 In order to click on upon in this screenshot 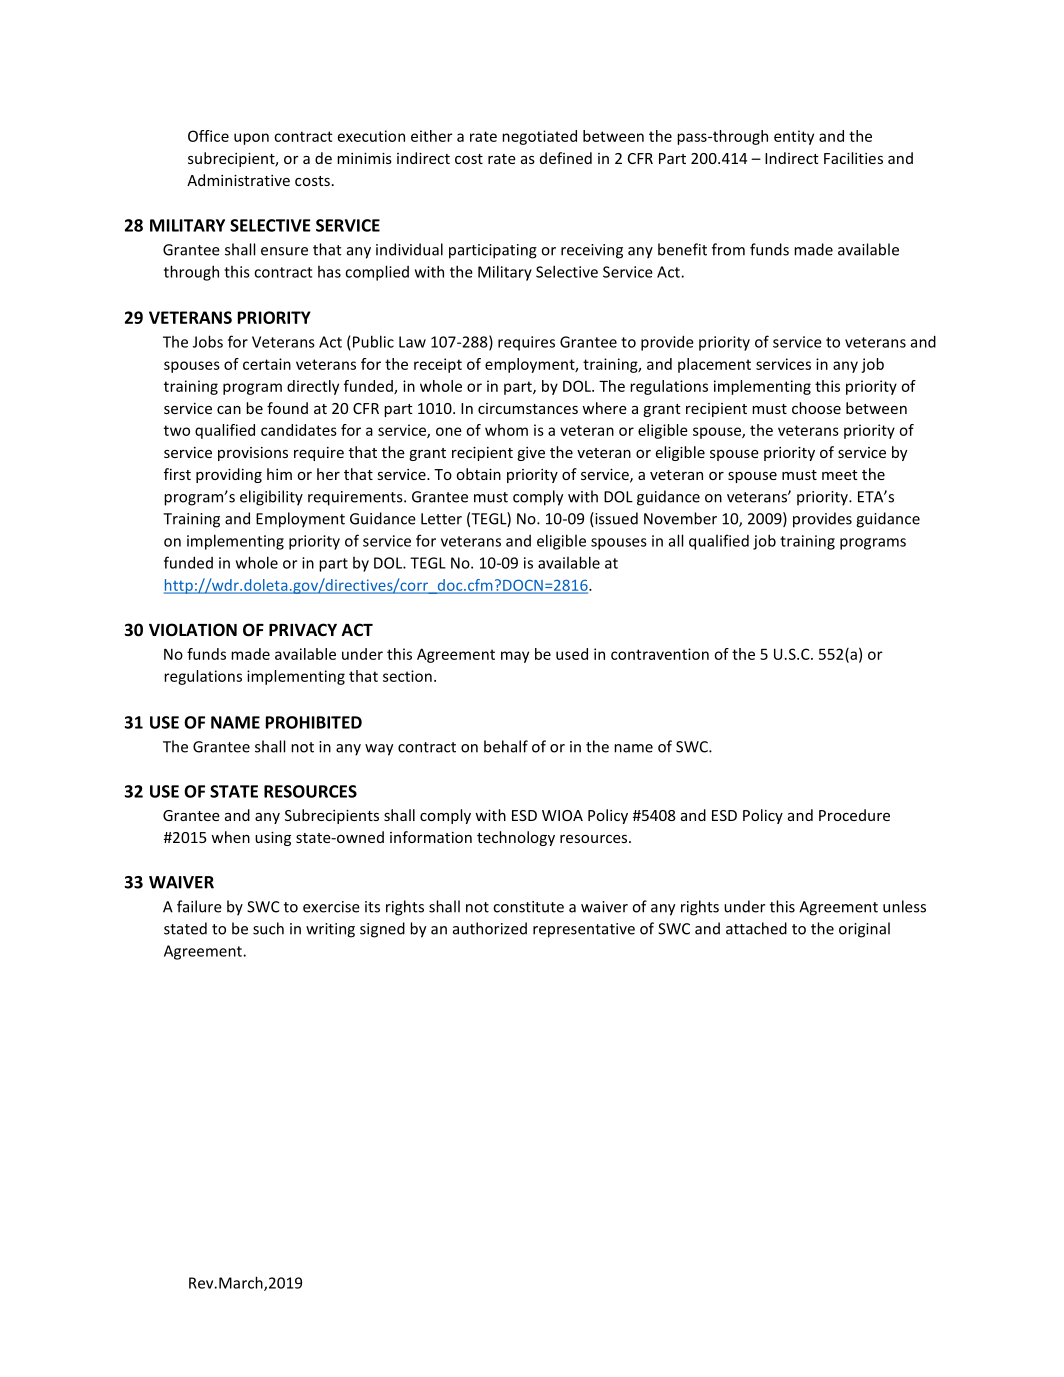, I will do `click(251, 139)`.
